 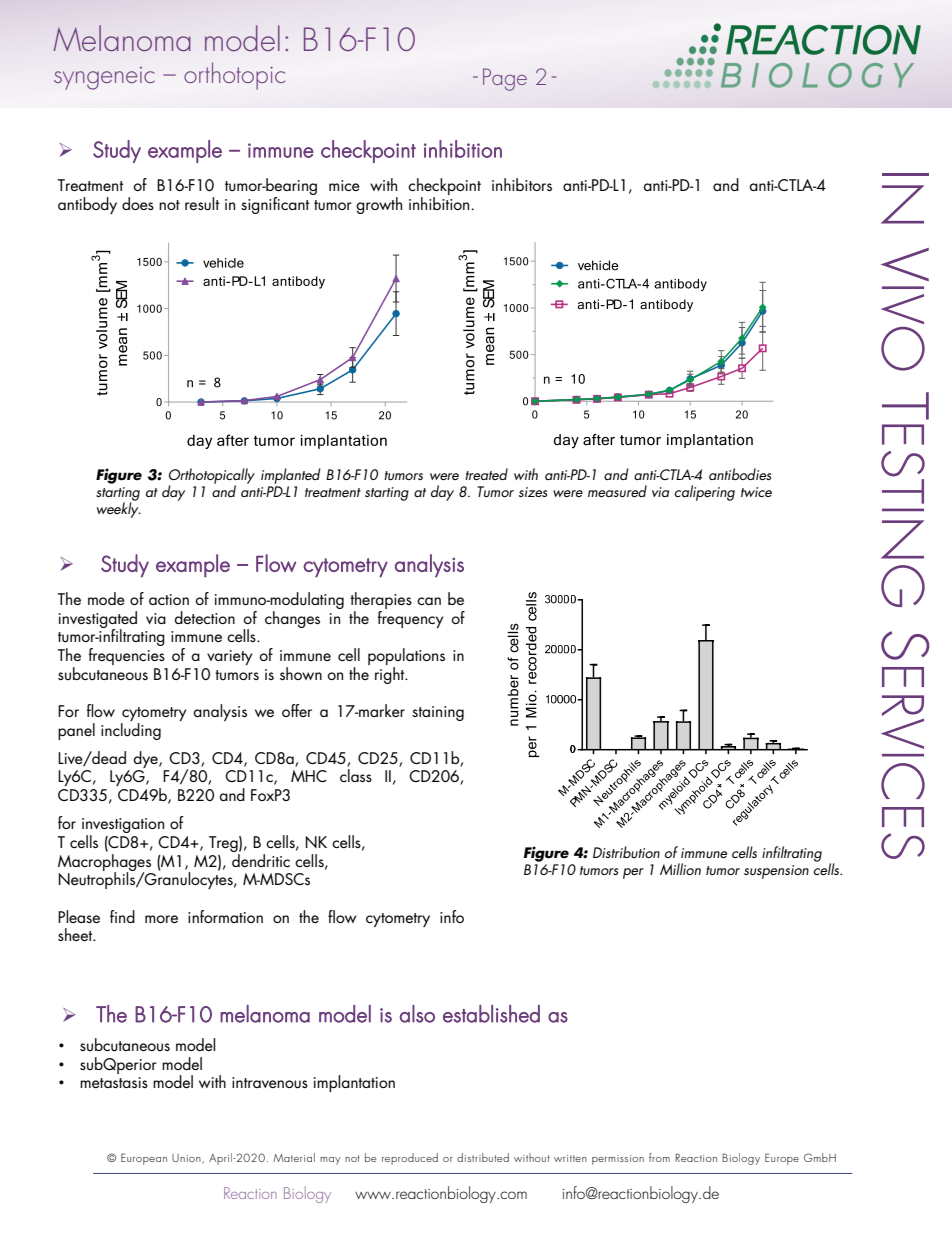 I want to click on Union, so click(x=187, y=1159).
